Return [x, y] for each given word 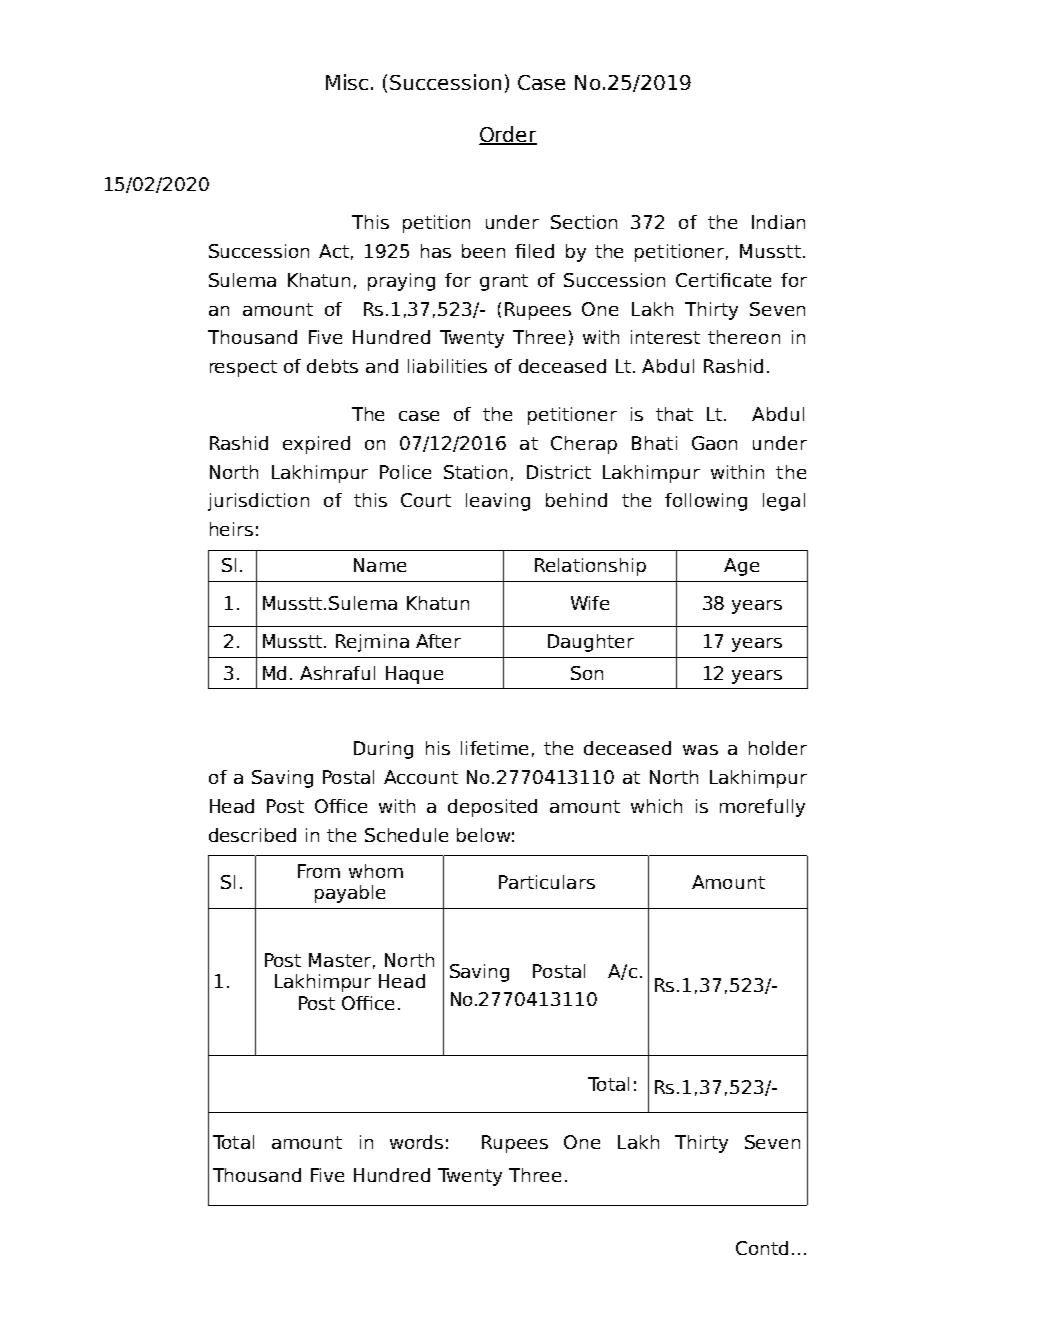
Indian [778, 222]
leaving [498, 502]
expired [316, 445]
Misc [347, 82]
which [656, 806]
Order [508, 135]
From [319, 871]
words [416, 1142]
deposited [492, 808]
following [706, 502]
